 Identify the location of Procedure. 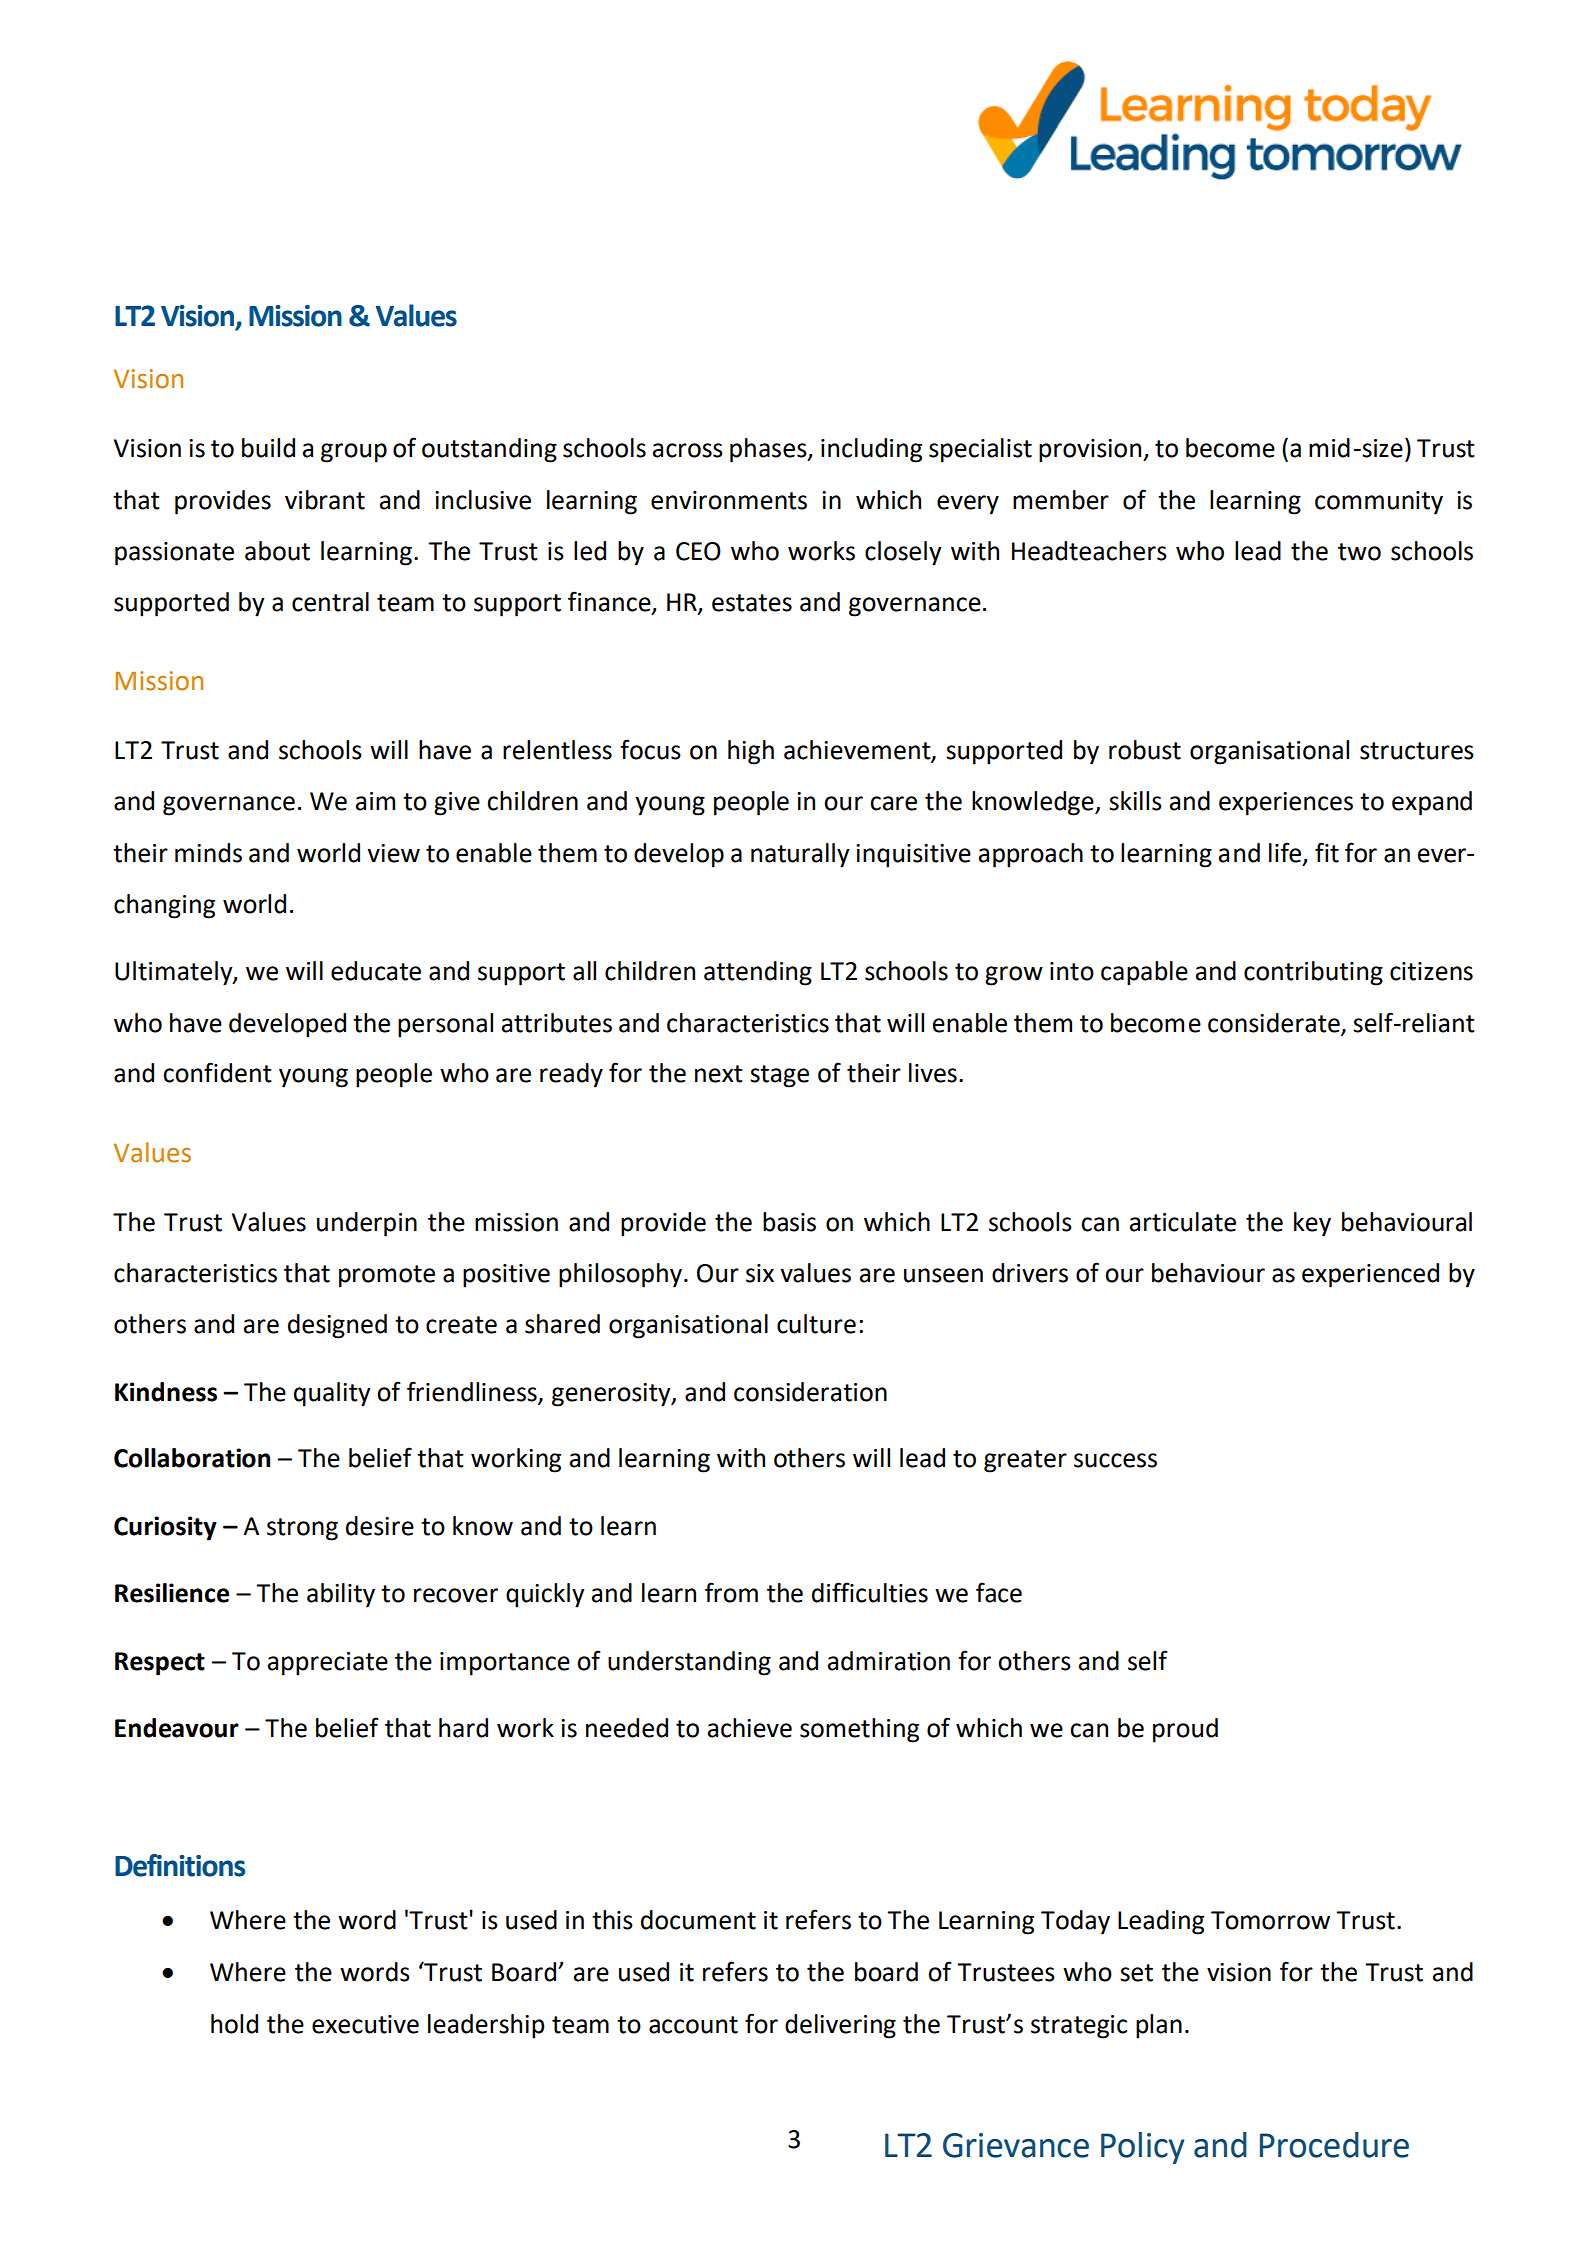
(1334, 2145).
